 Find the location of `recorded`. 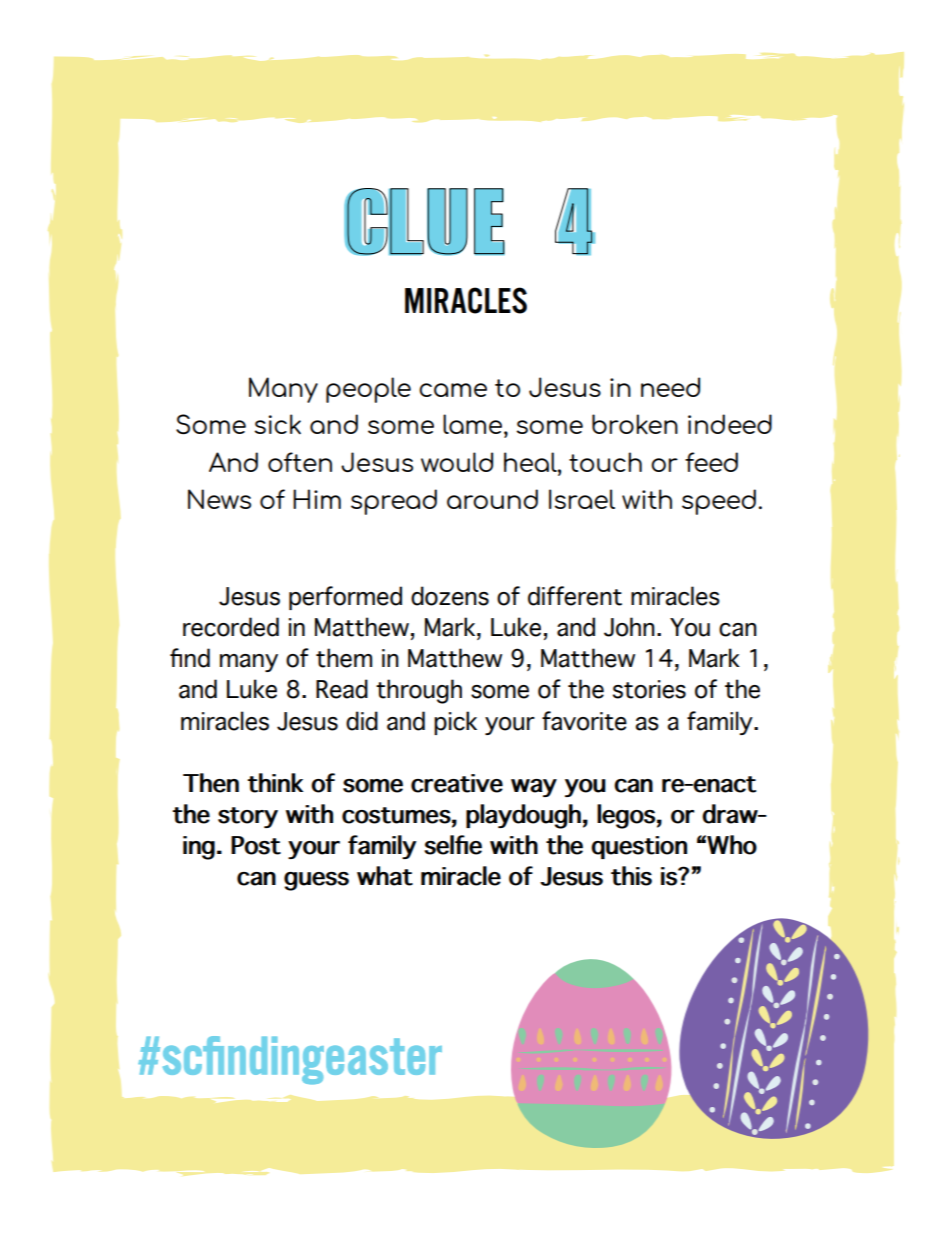

recorded is located at coordinates (231, 627).
